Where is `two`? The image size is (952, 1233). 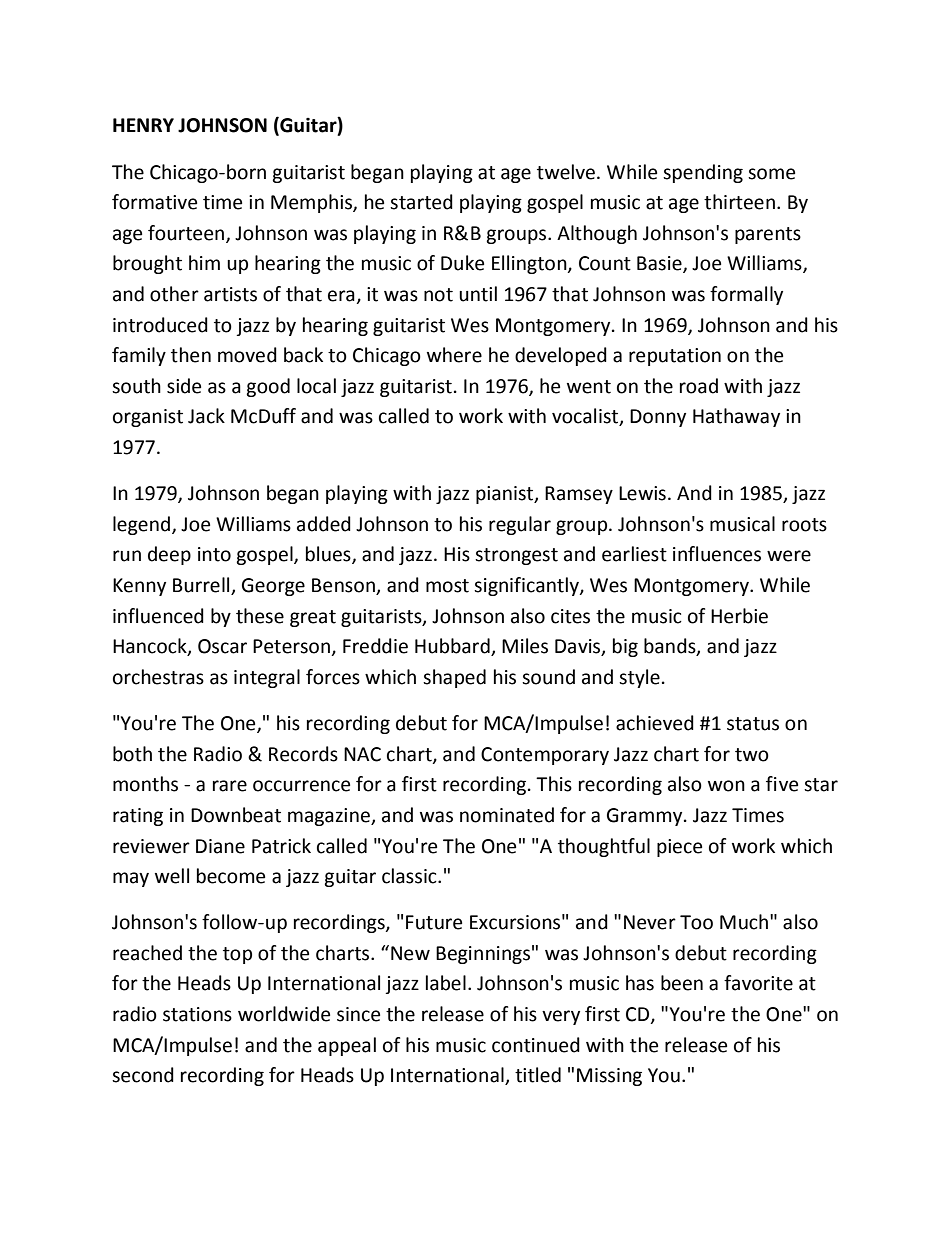
two is located at coordinates (752, 755).
